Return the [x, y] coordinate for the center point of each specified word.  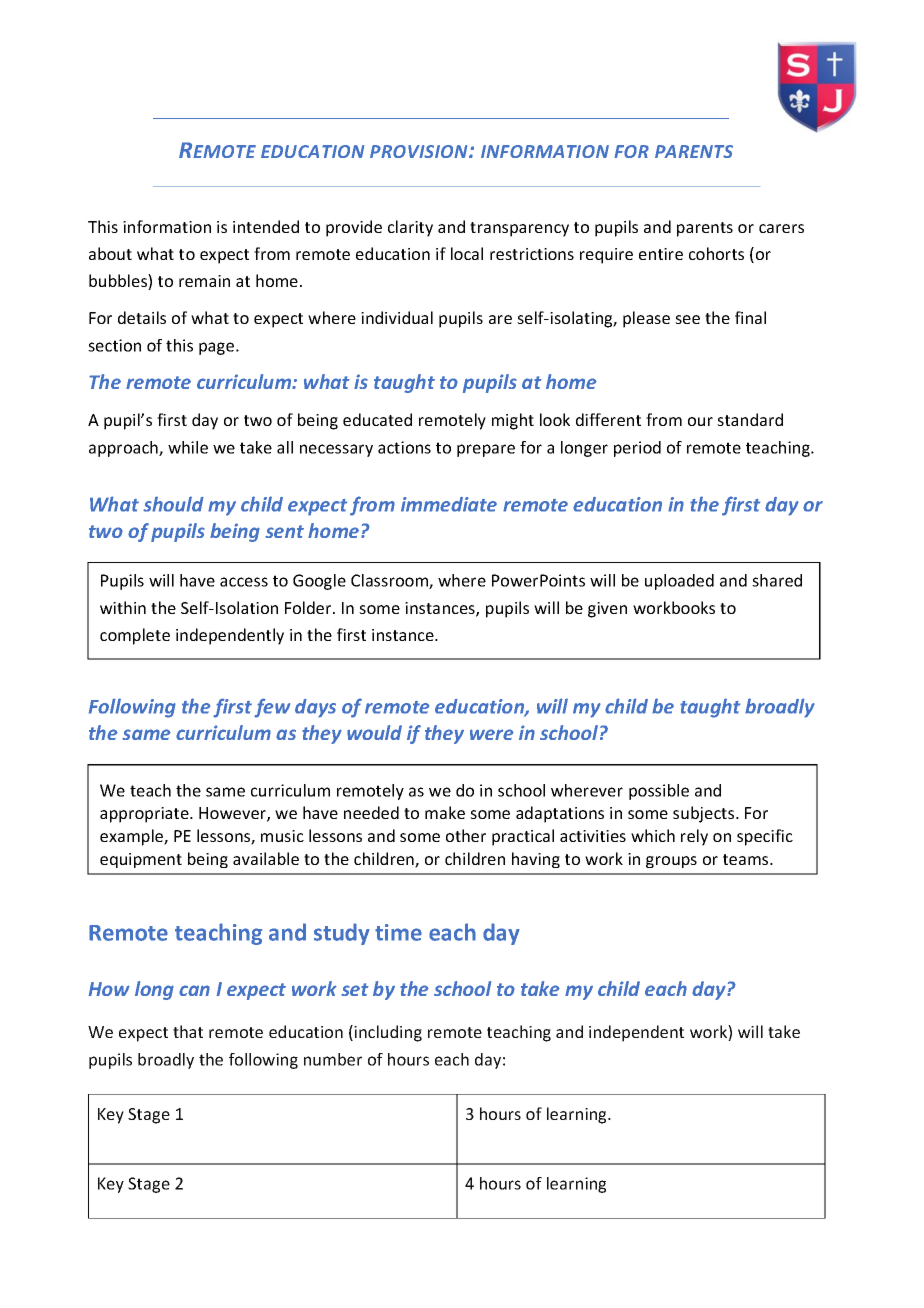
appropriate [145, 815]
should [173, 504]
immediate [449, 504]
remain [204, 281]
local [467, 253]
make [445, 812]
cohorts [716, 253]
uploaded [679, 582]
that [188, 1031]
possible [659, 792]
